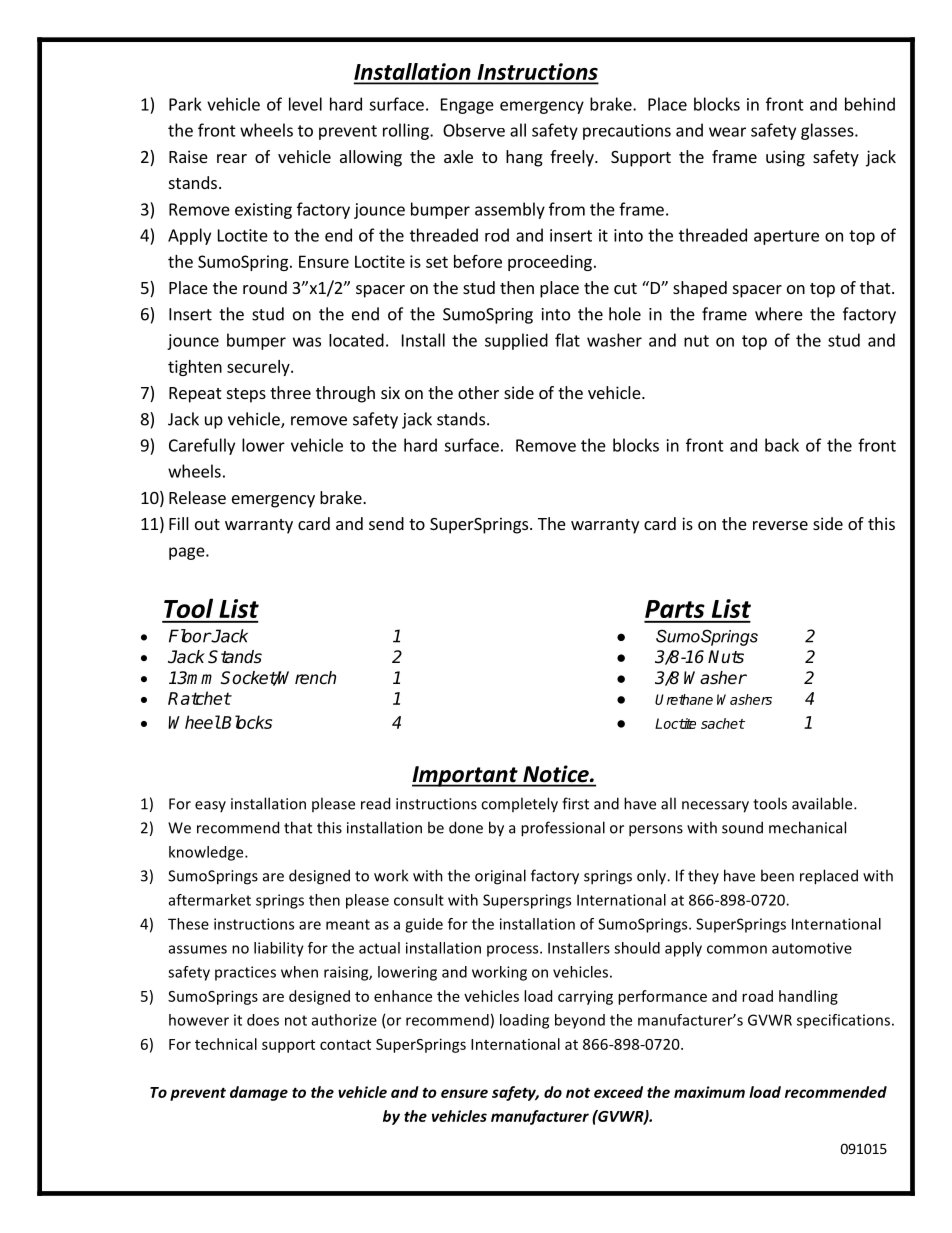  What do you see at coordinates (232, 158) in the page?
I see `rear` at bounding box center [232, 158].
